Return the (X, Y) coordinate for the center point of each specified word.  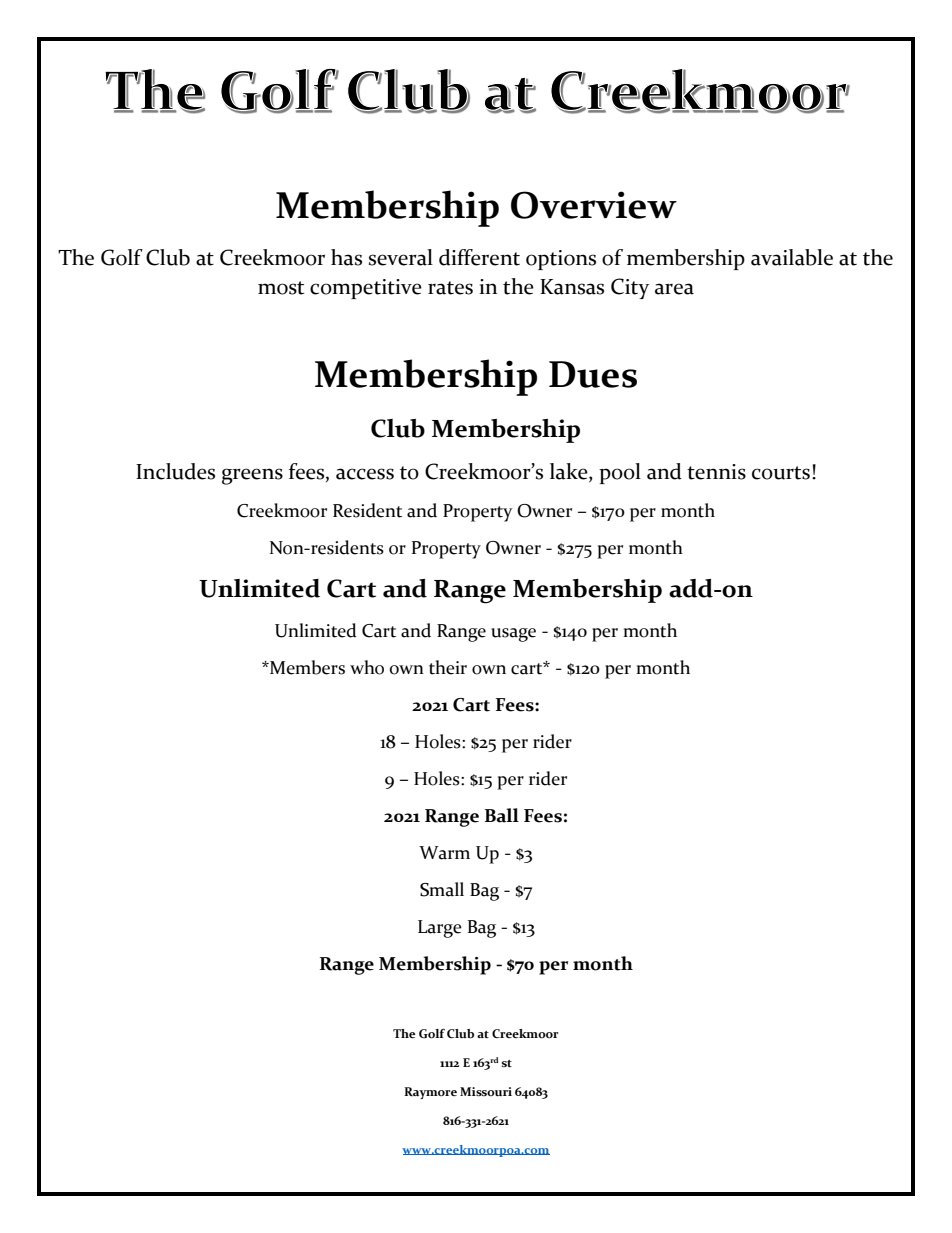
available (792, 257)
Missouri (486, 1092)
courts (782, 473)
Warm (444, 853)
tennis (716, 472)
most (281, 288)
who (367, 667)
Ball (502, 815)
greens (252, 476)
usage (513, 635)
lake (570, 472)
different (479, 257)
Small (442, 889)
